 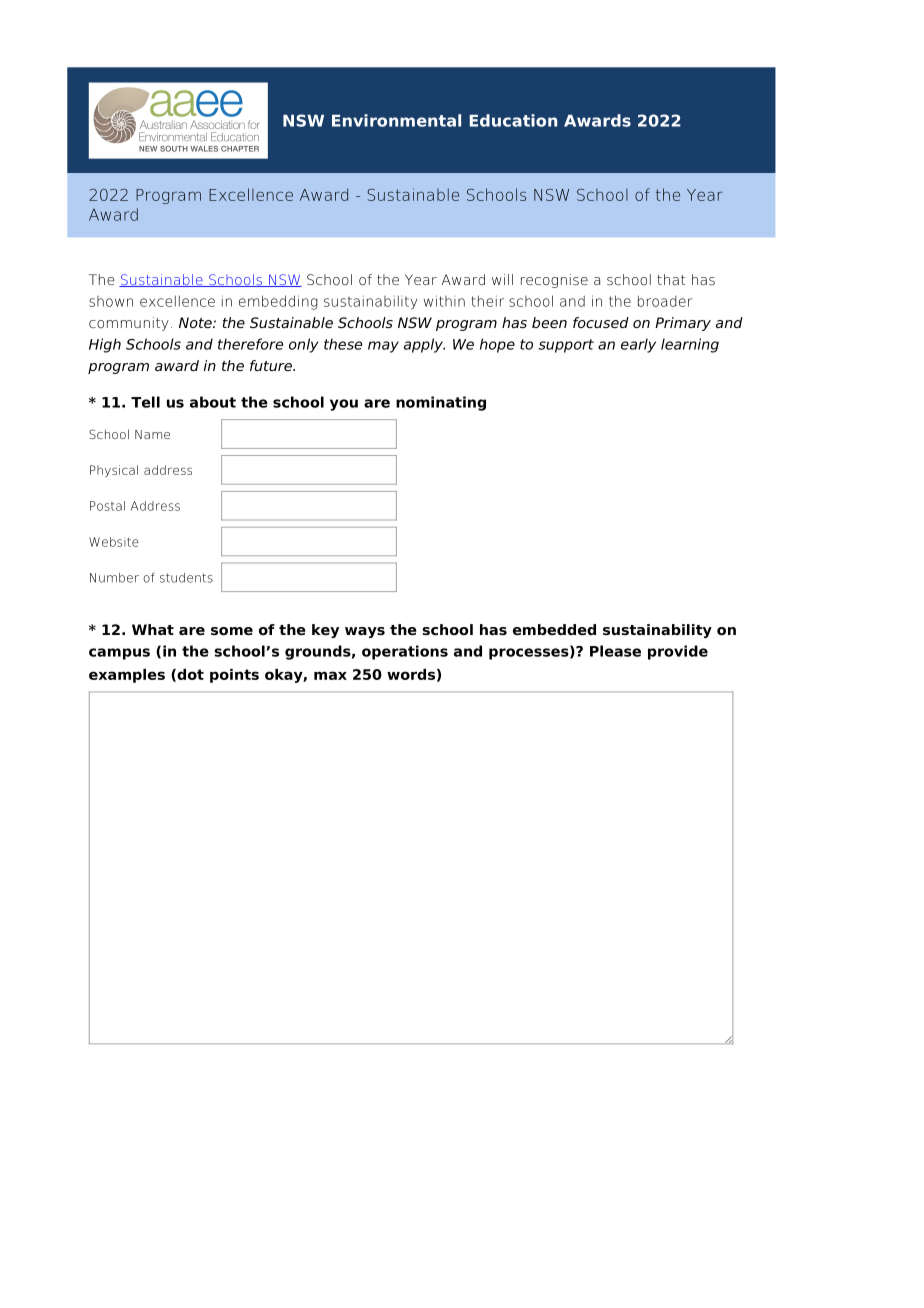 What do you see at coordinates (444, 301) in the page?
I see `within` at bounding box center [444, 301].
